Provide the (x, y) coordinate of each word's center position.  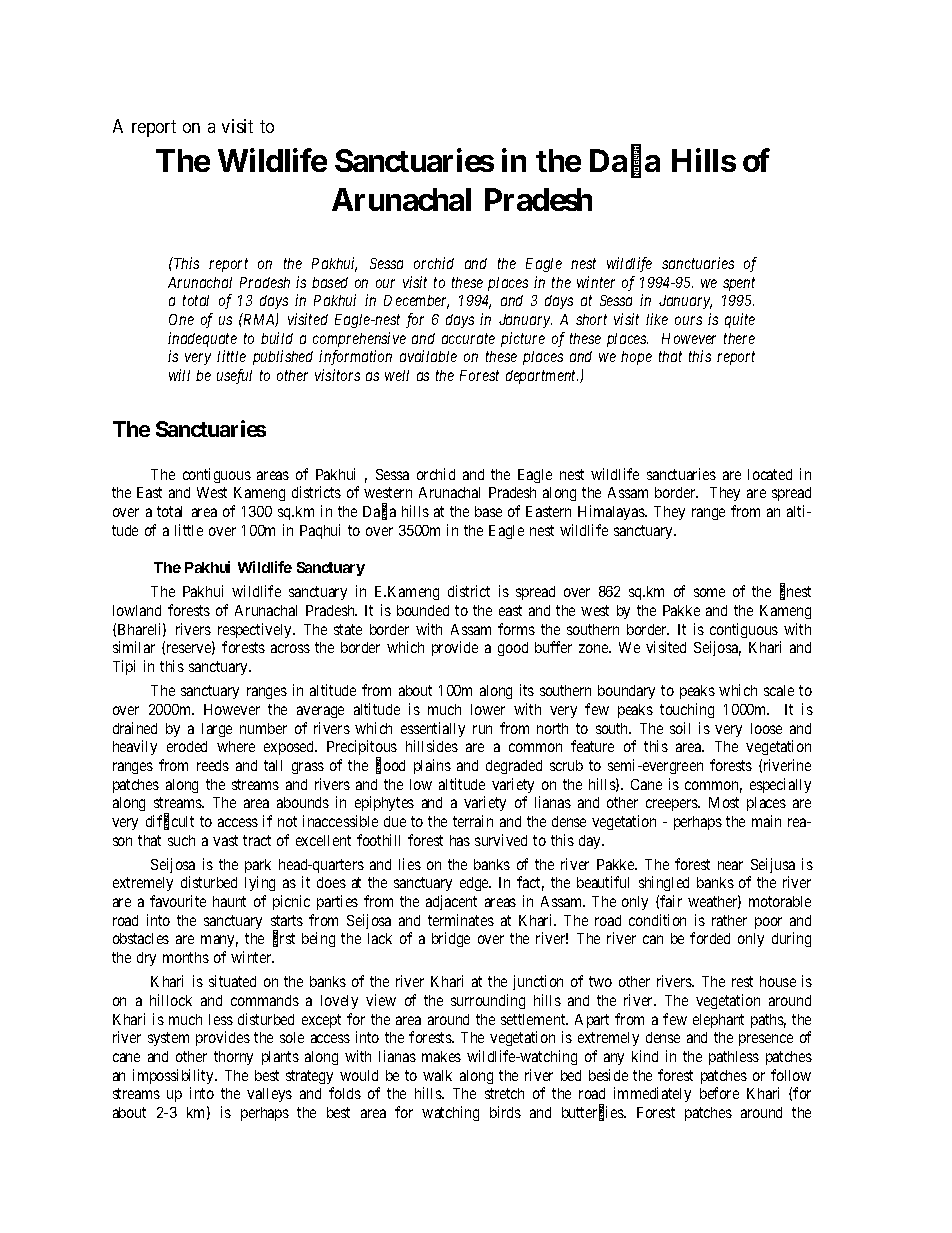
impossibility (174, 1076)
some (709, 592)
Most (724, 802)
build (277, 338)
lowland (137, 610)
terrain (473, 821)
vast (225, 840)
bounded (423, 610)
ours (688, 320)
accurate (468, 338)
